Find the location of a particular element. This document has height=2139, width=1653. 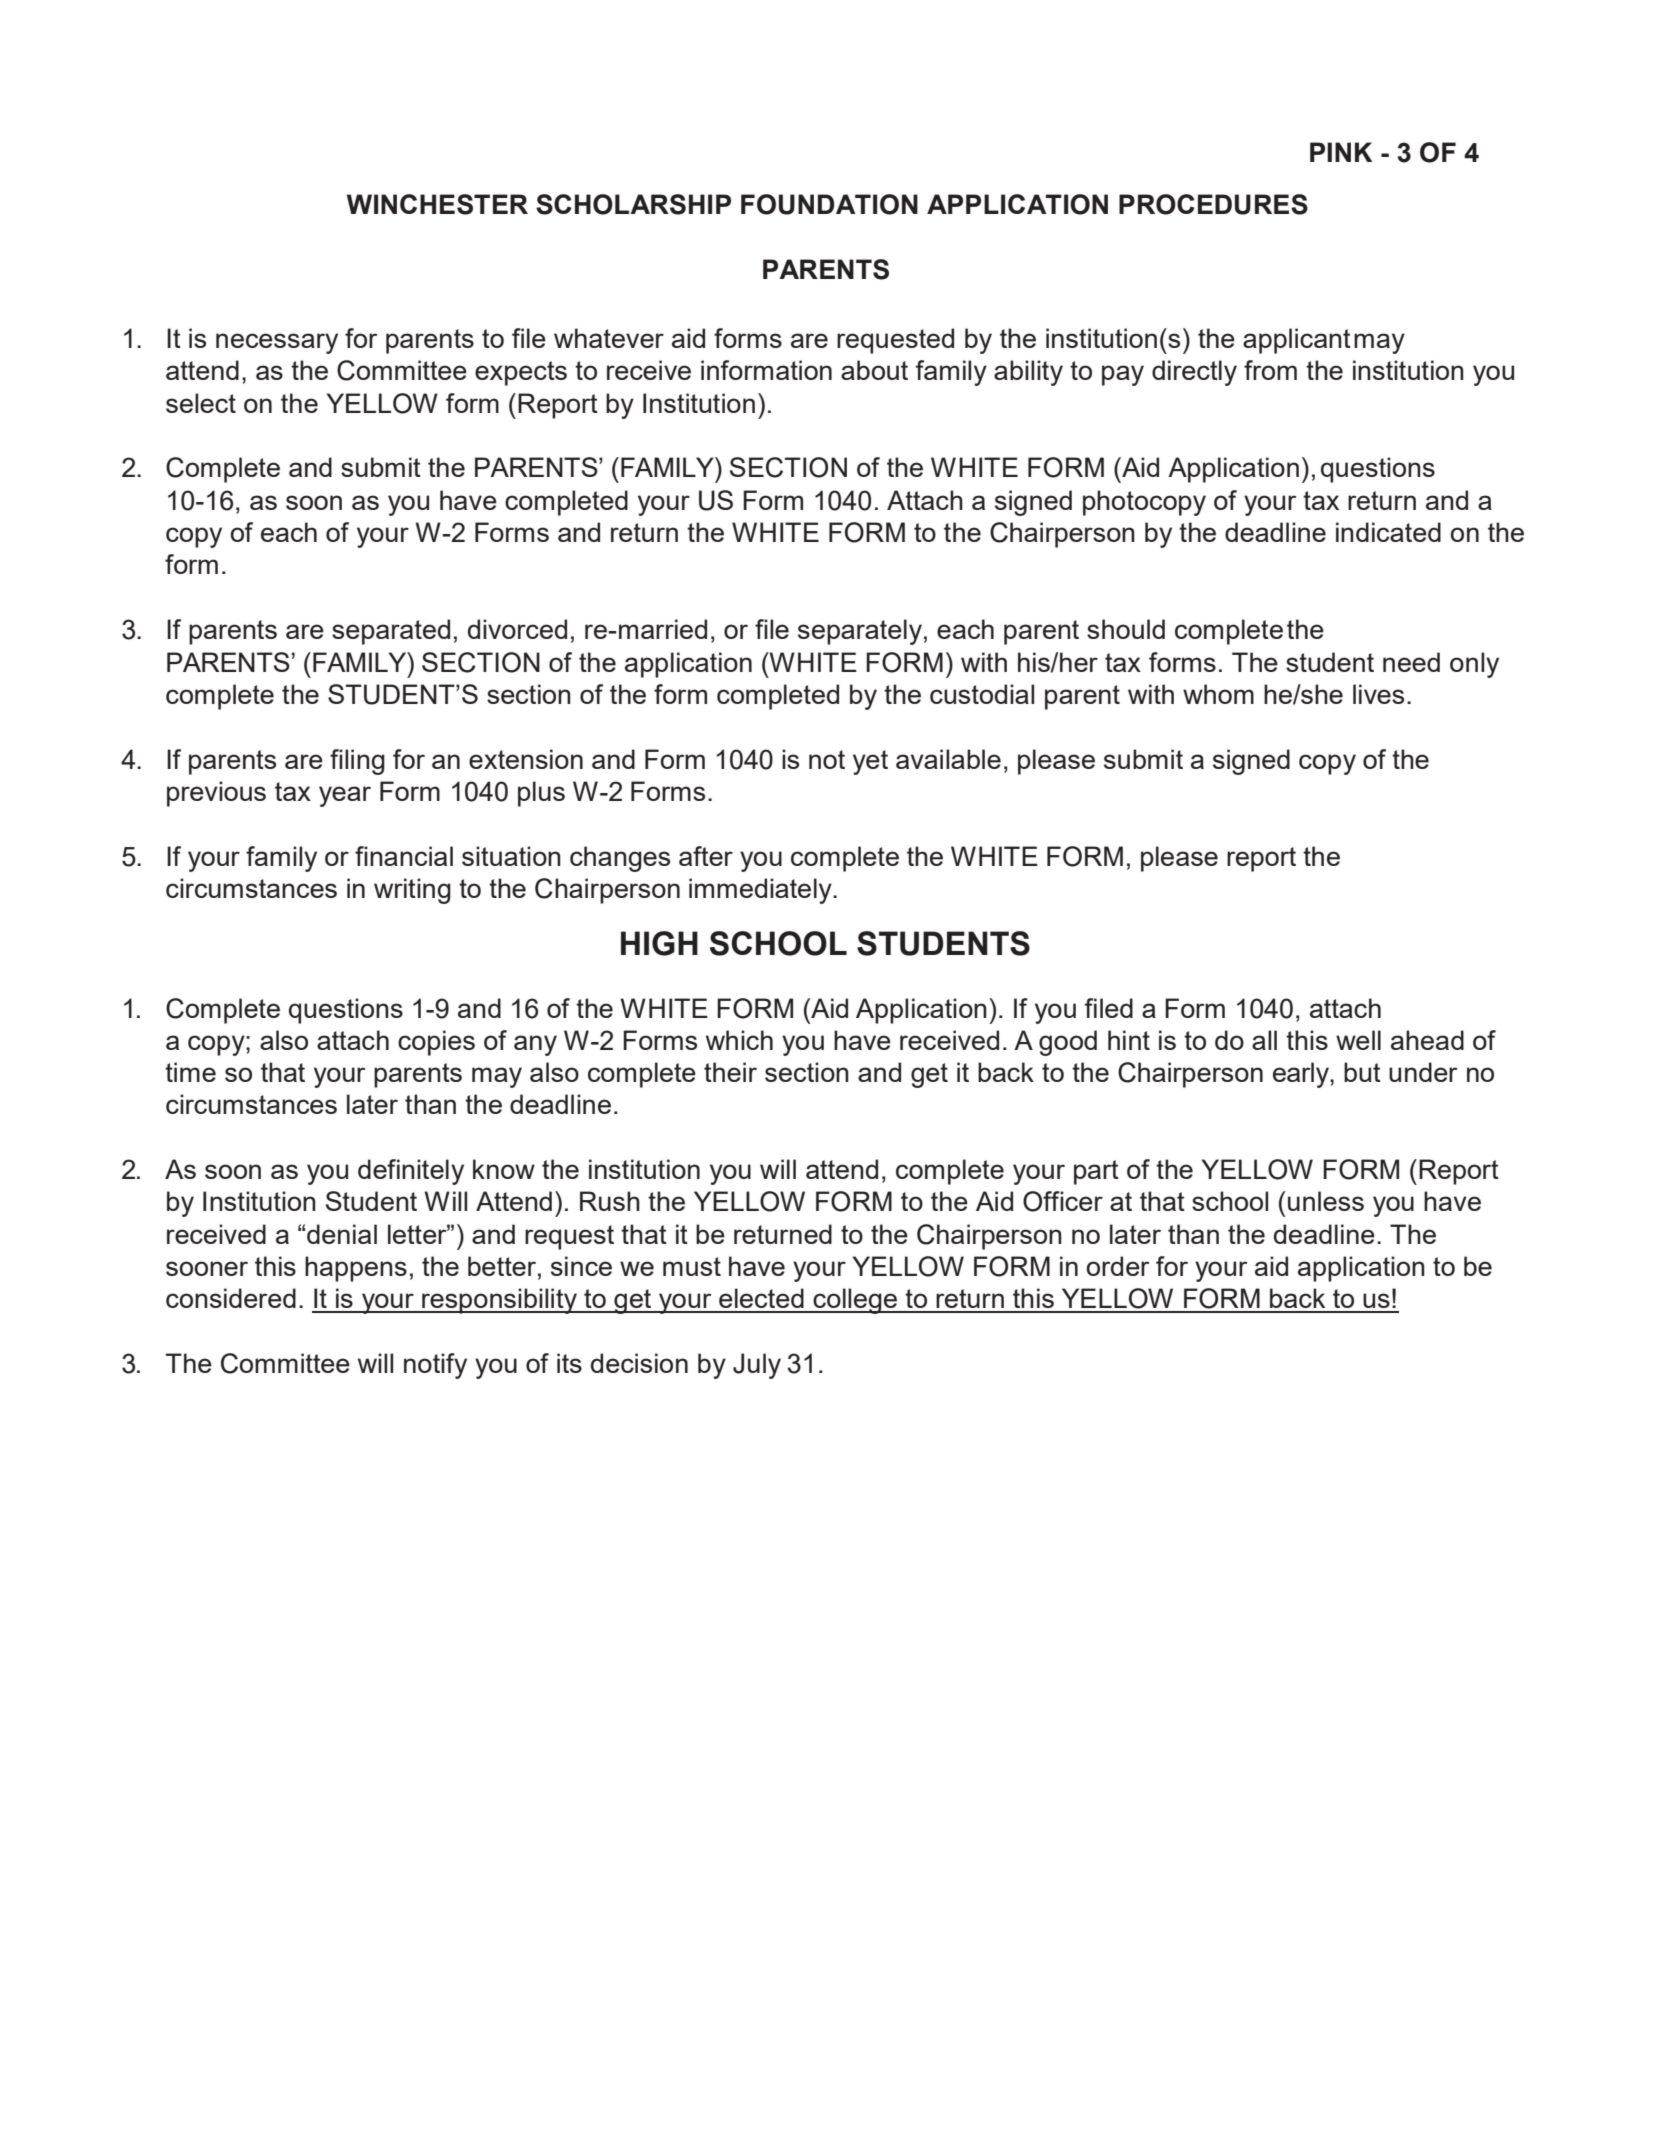

copies is located at coordinates (436, 1043).
